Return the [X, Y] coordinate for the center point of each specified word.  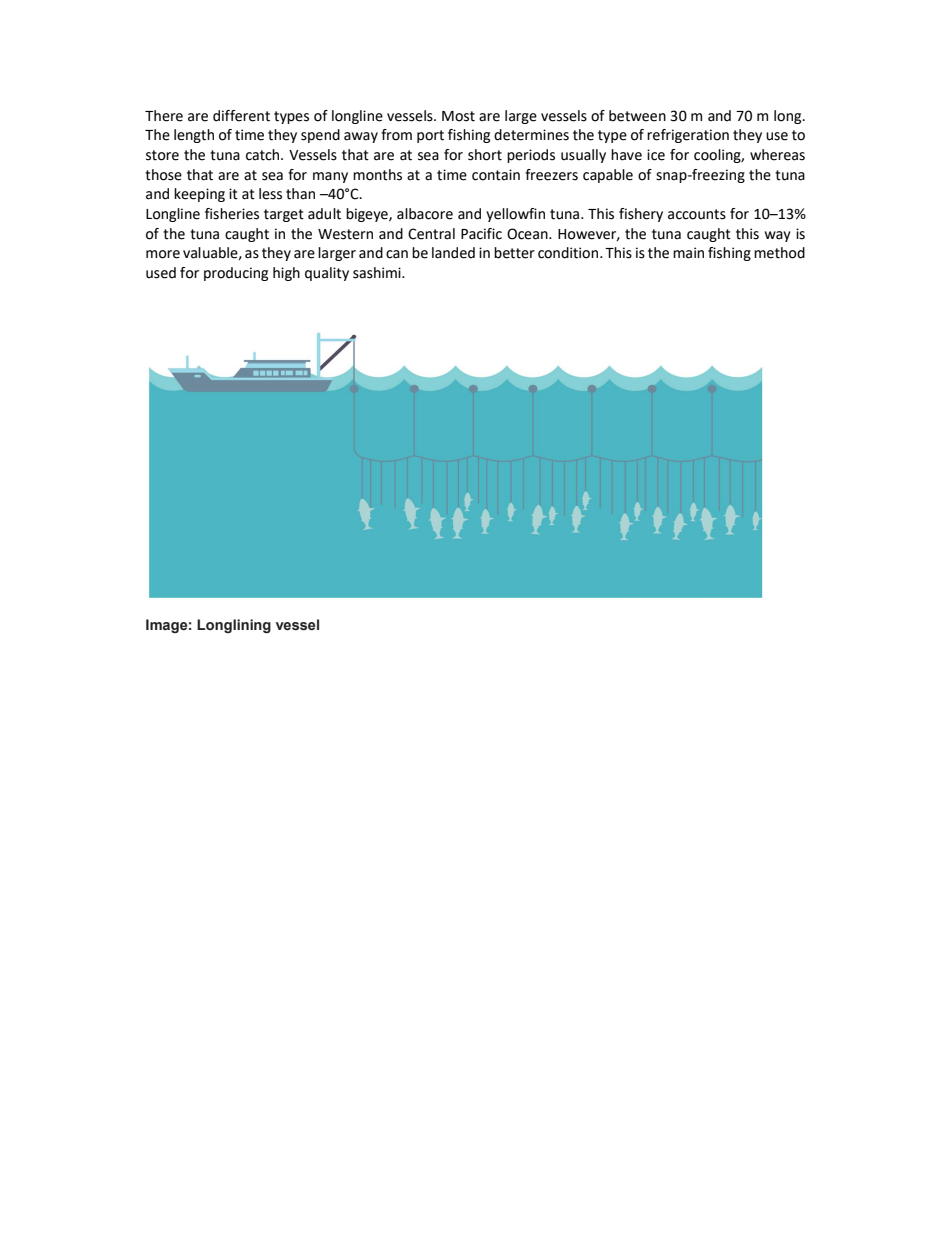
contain [496, 175]
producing [236, 274]
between [637, 116]
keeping [199, 195]
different [241, 116]
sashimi [378, 273]
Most [458, 116]
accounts [697, 214]
